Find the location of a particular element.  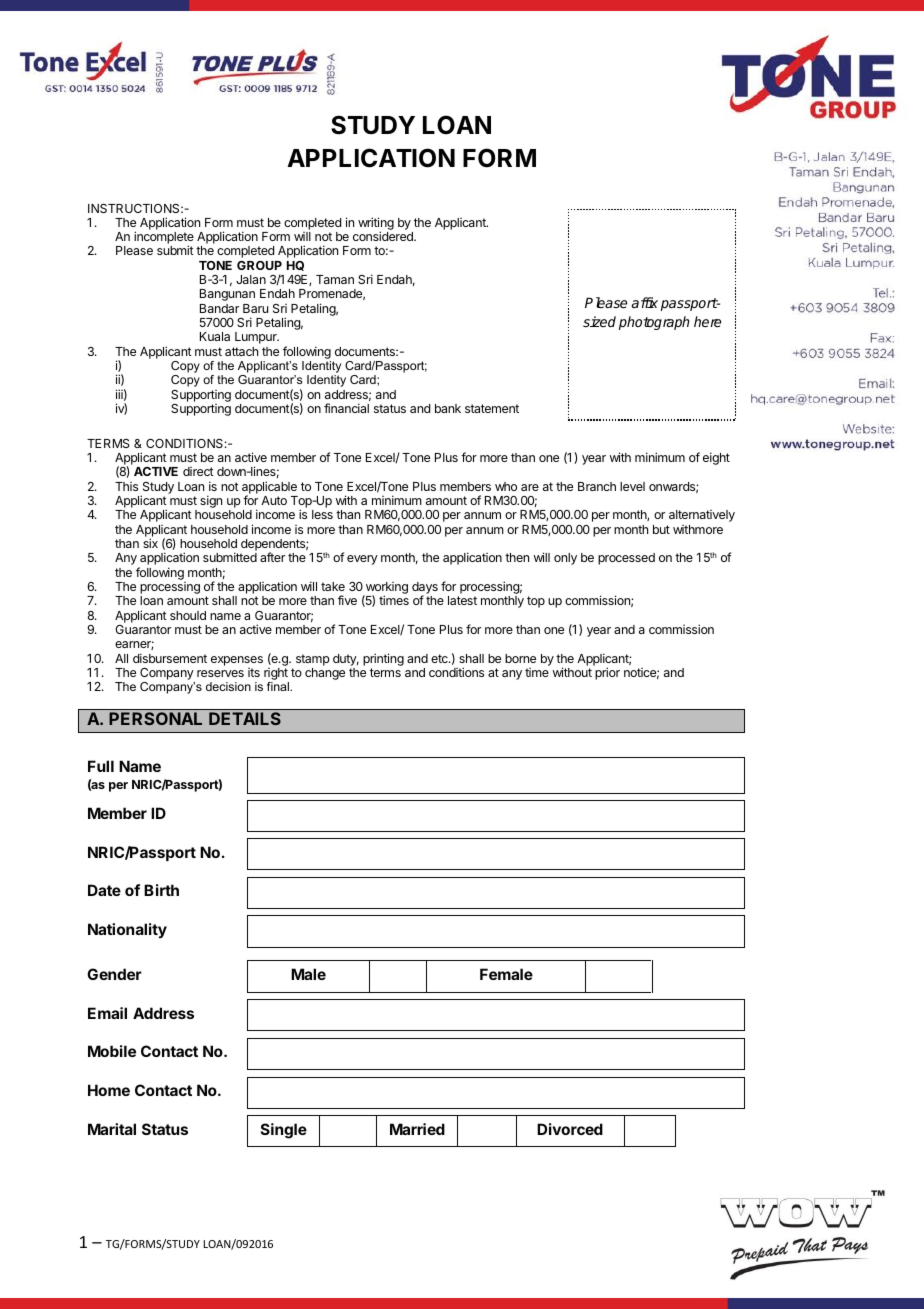

affix is located at coordinates (645, 302).
